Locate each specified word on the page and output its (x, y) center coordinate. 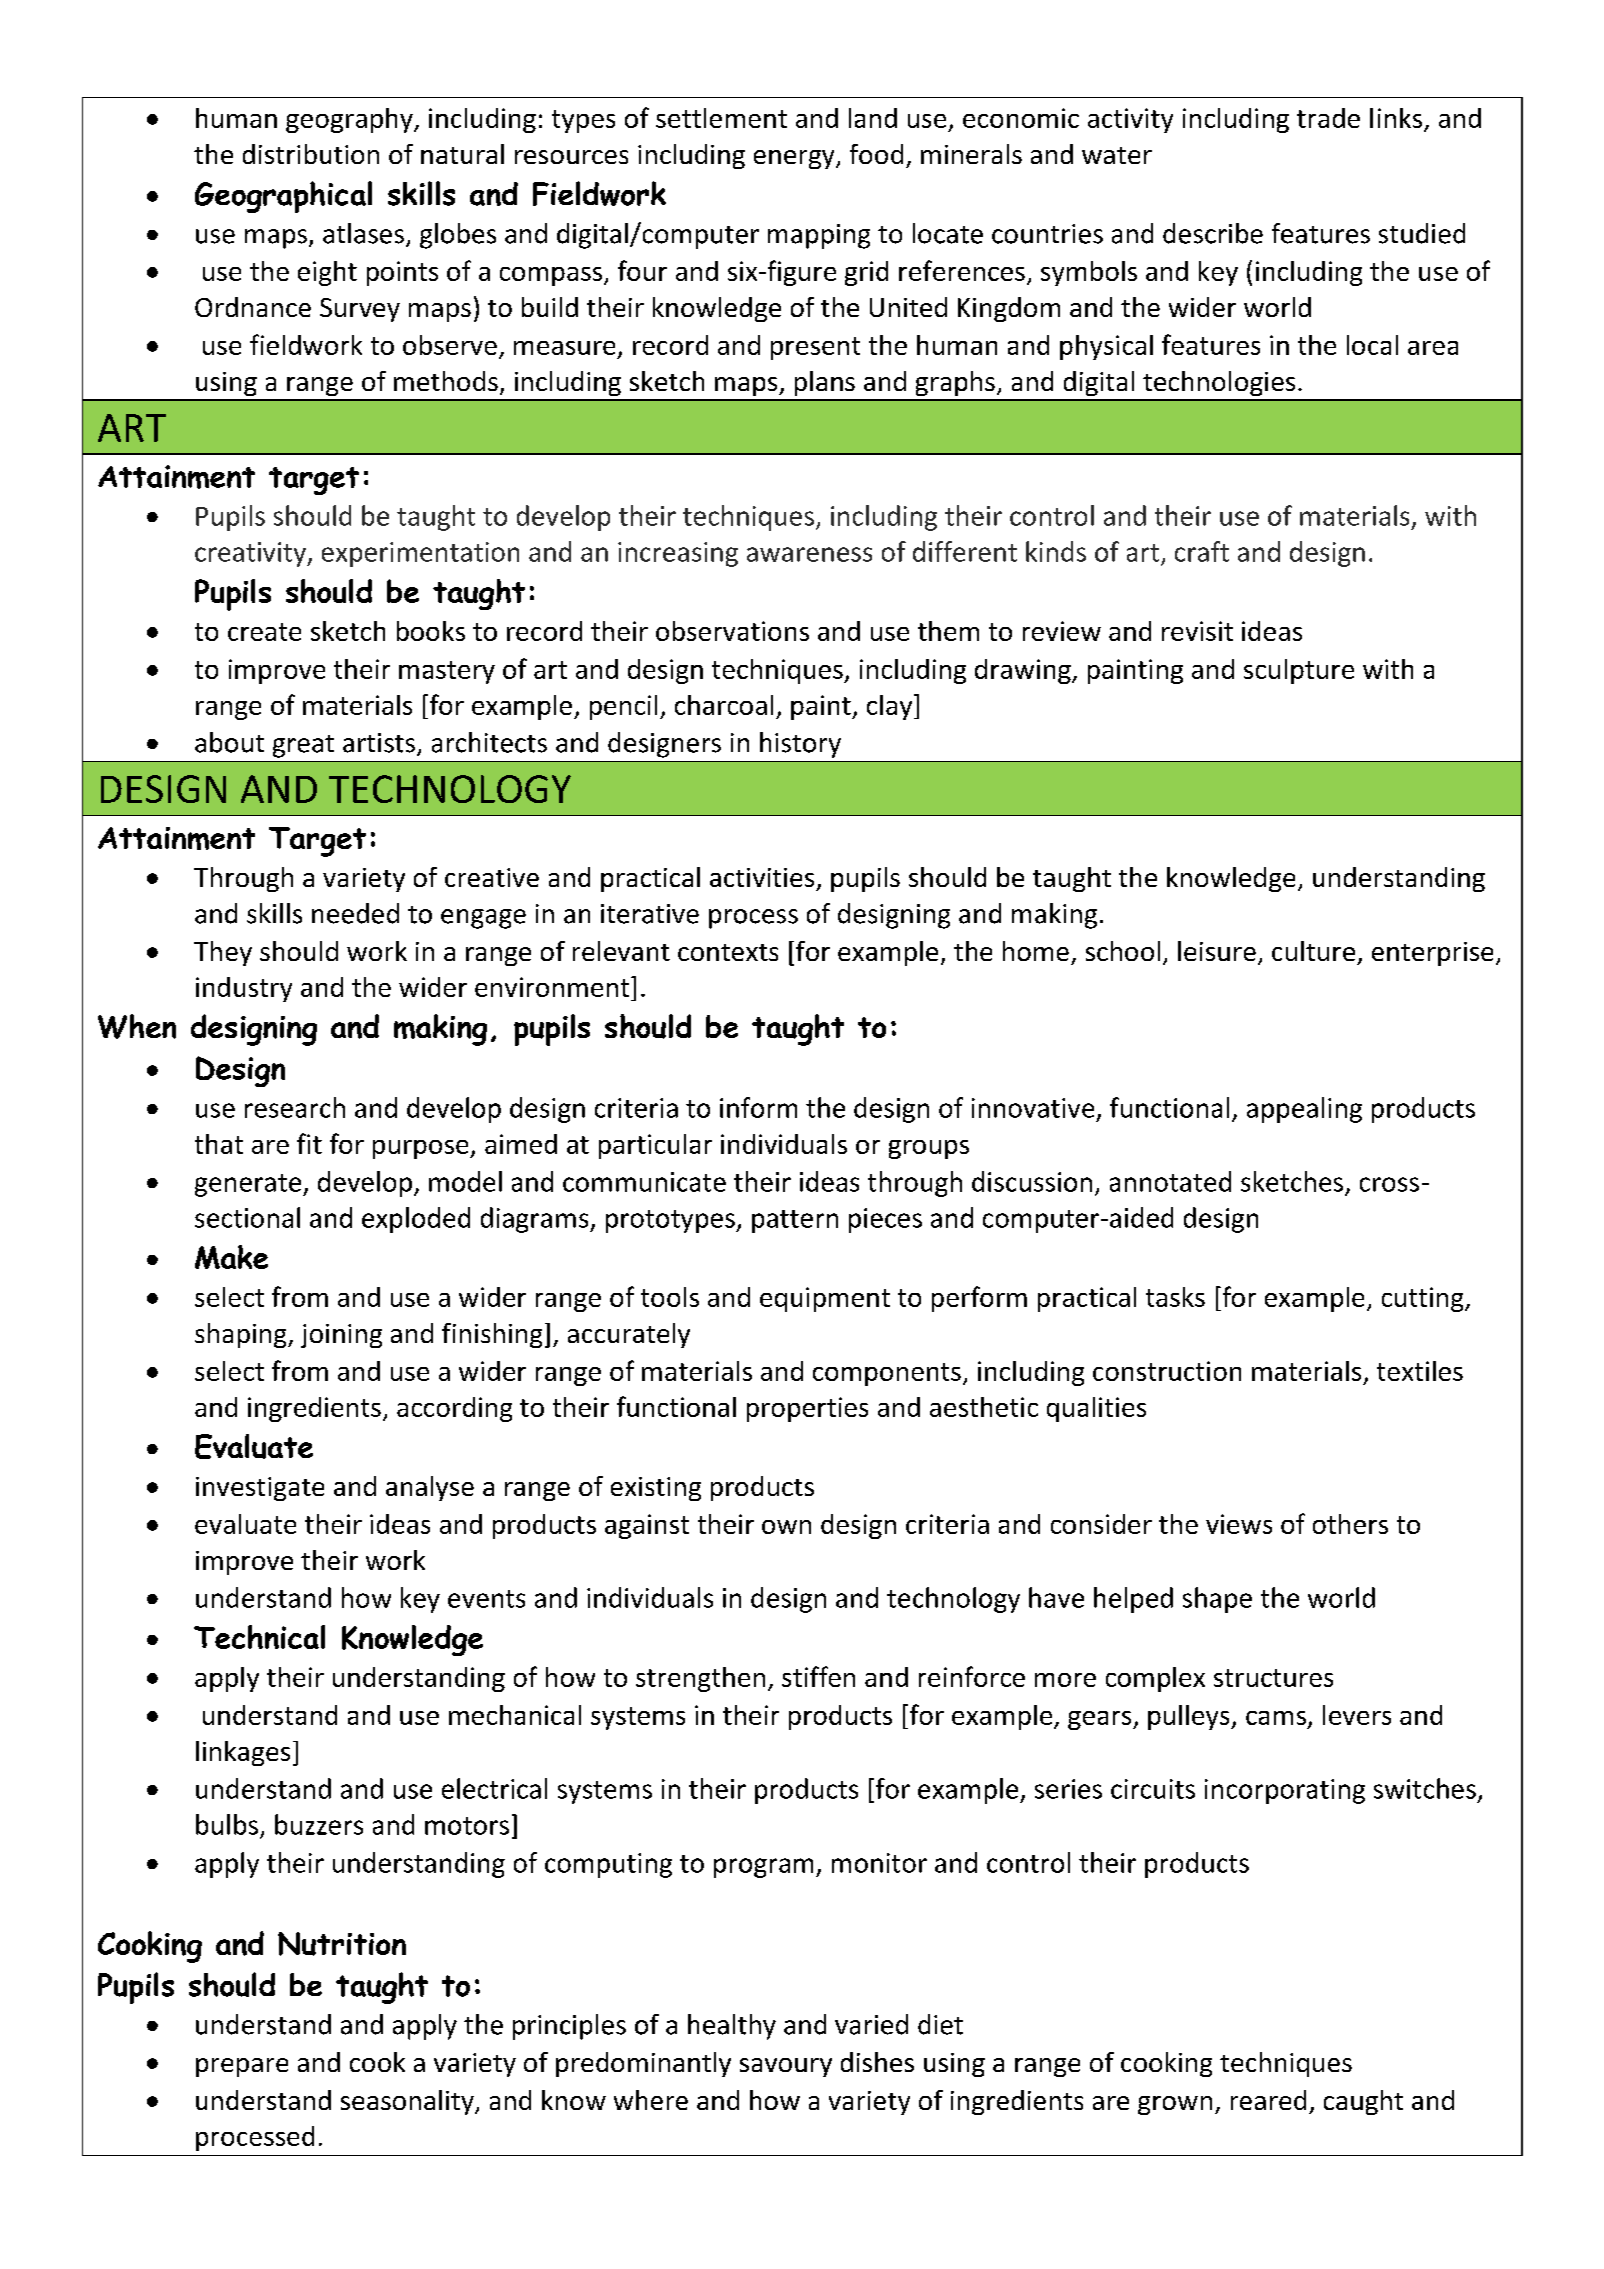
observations (732, 631)
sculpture (1299, 671)
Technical (259, 1637)
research (295, 1107)
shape (1217, 1600)
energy (795, 159)
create (264, 632)
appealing (1304, 1110)
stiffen (818, 1676)
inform (758, 1107)
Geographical (283, 197)
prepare (242, 2067)
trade (1328, 118)
